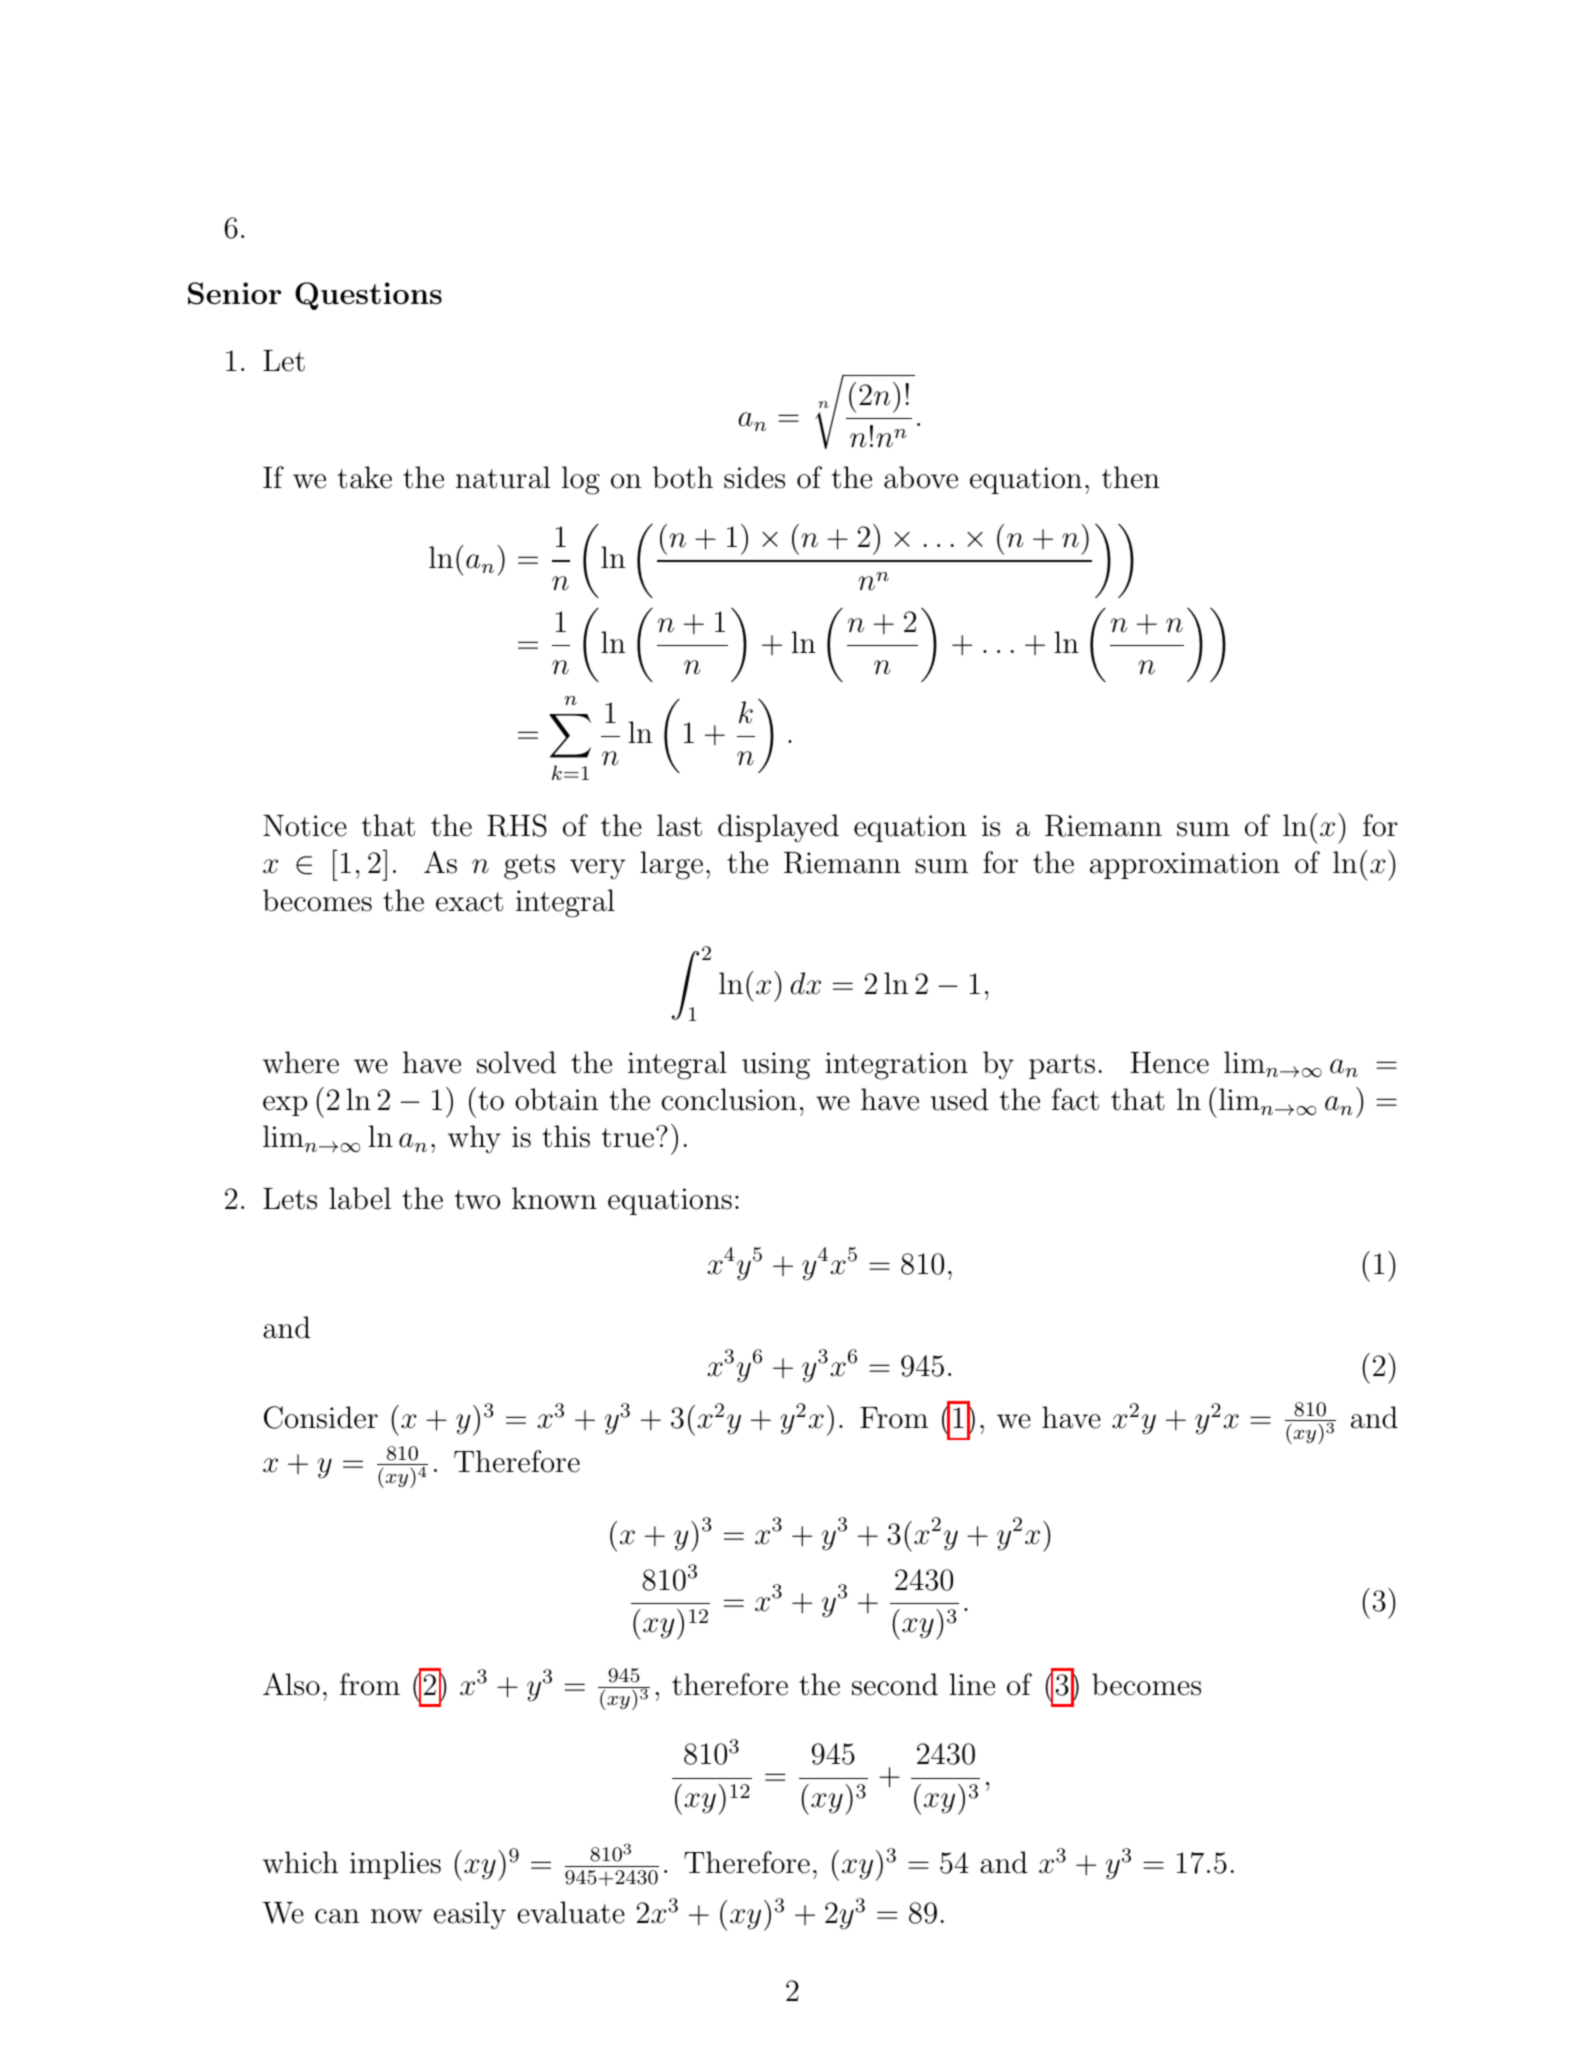 The height and width of the page is (2052, 1585). What do you see at coordinates (972, 1684) in the page?
I see `line` at bounding box center [972, 1684].
